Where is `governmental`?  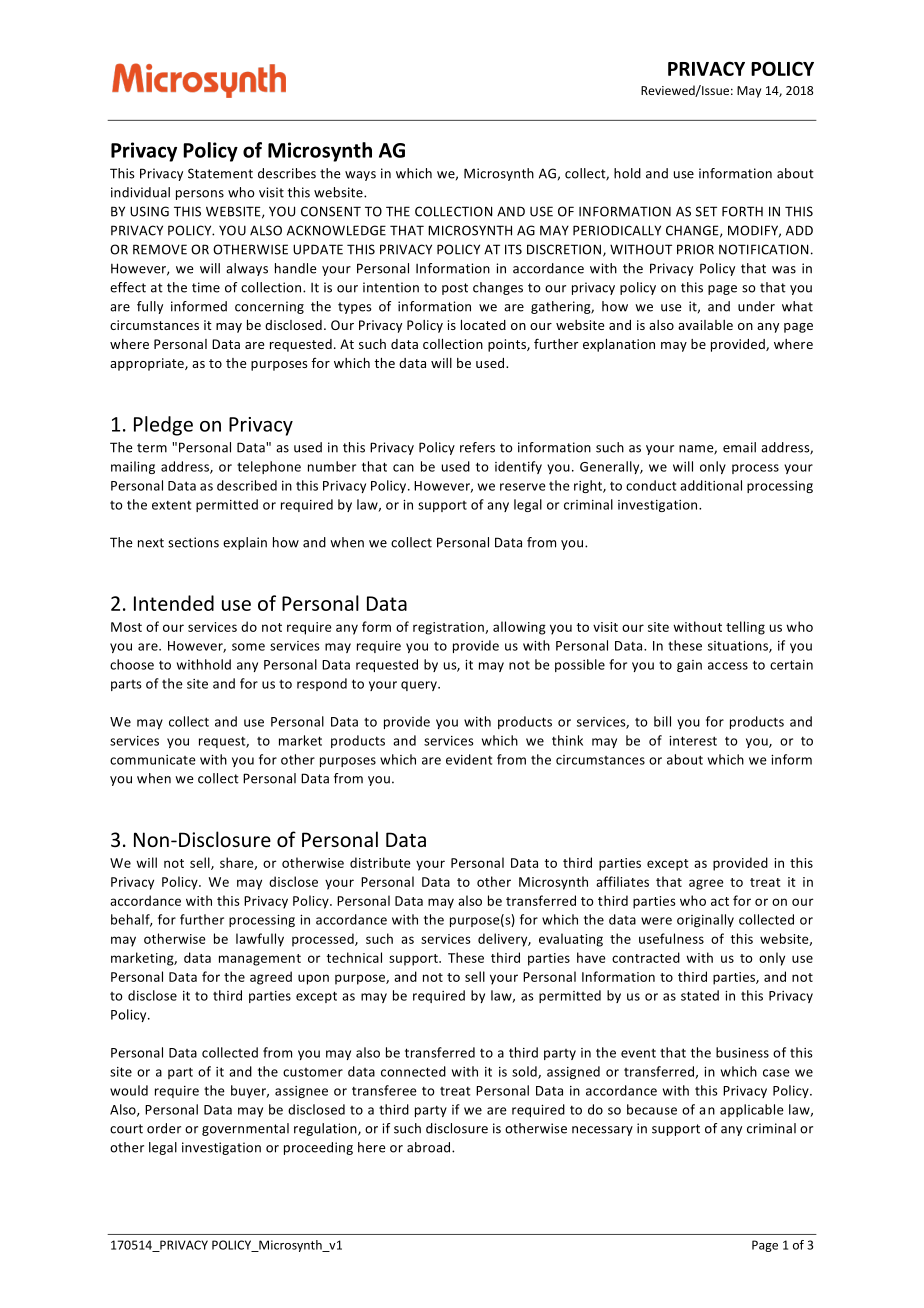 governmental is located at coordinates (245, 1129).
